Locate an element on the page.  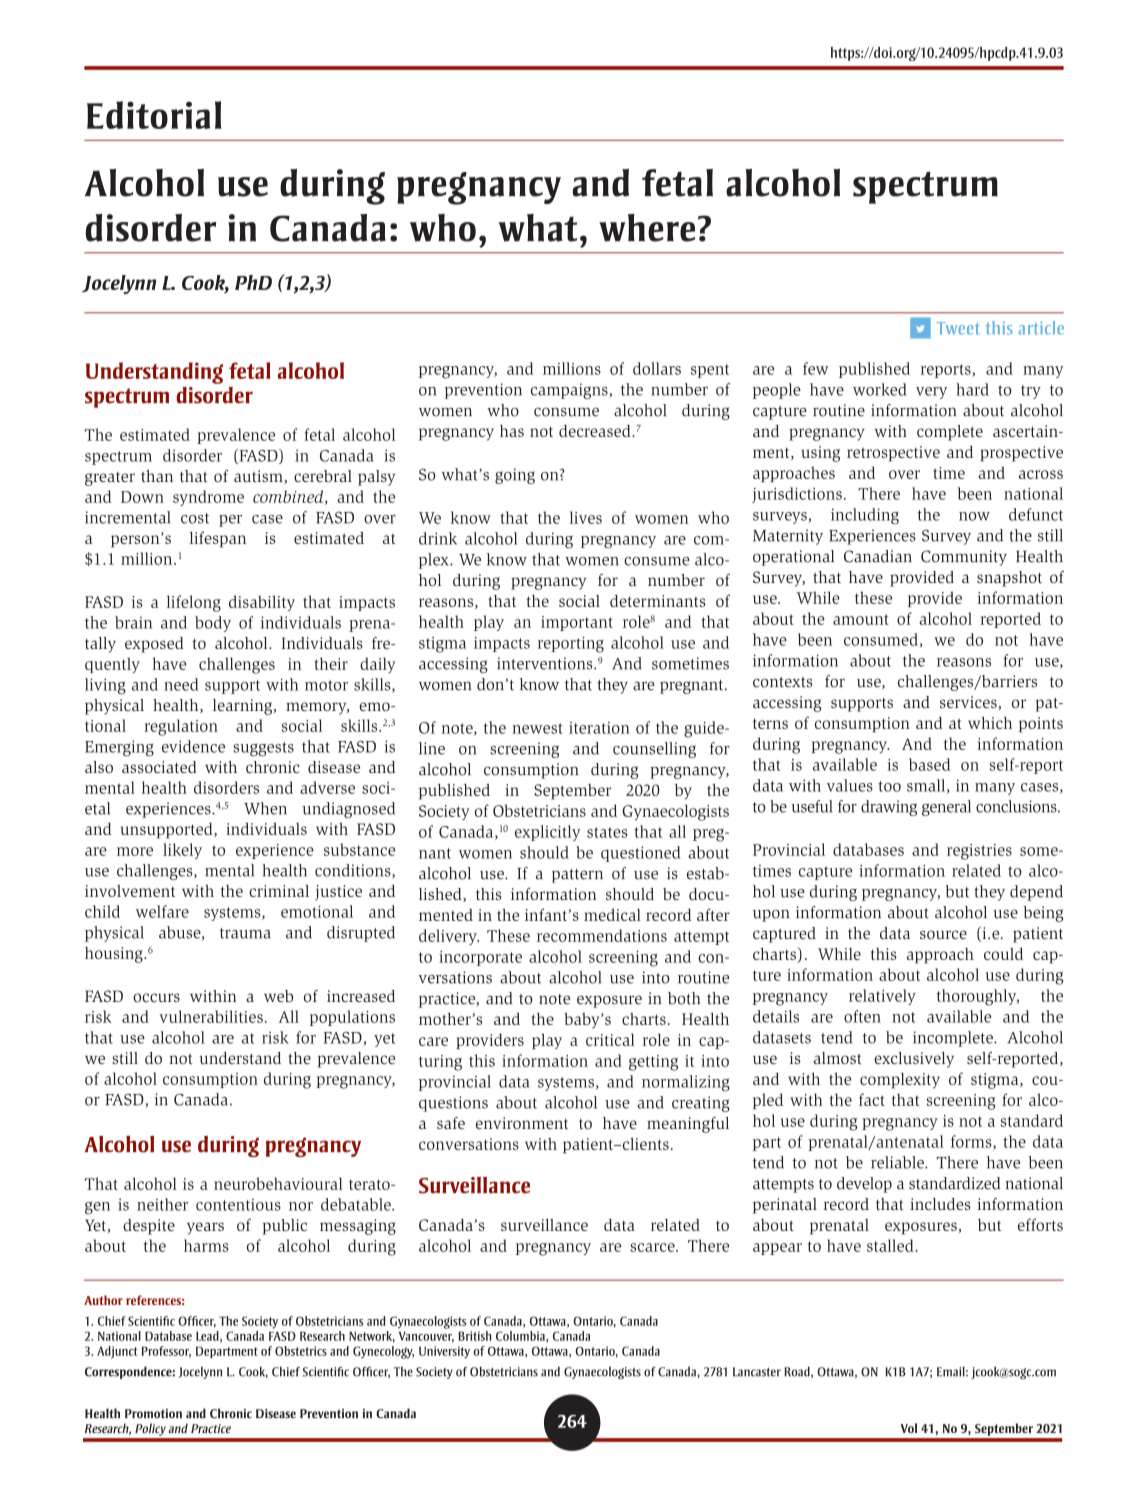
exclusively is located at coordinates (914, 1060).
